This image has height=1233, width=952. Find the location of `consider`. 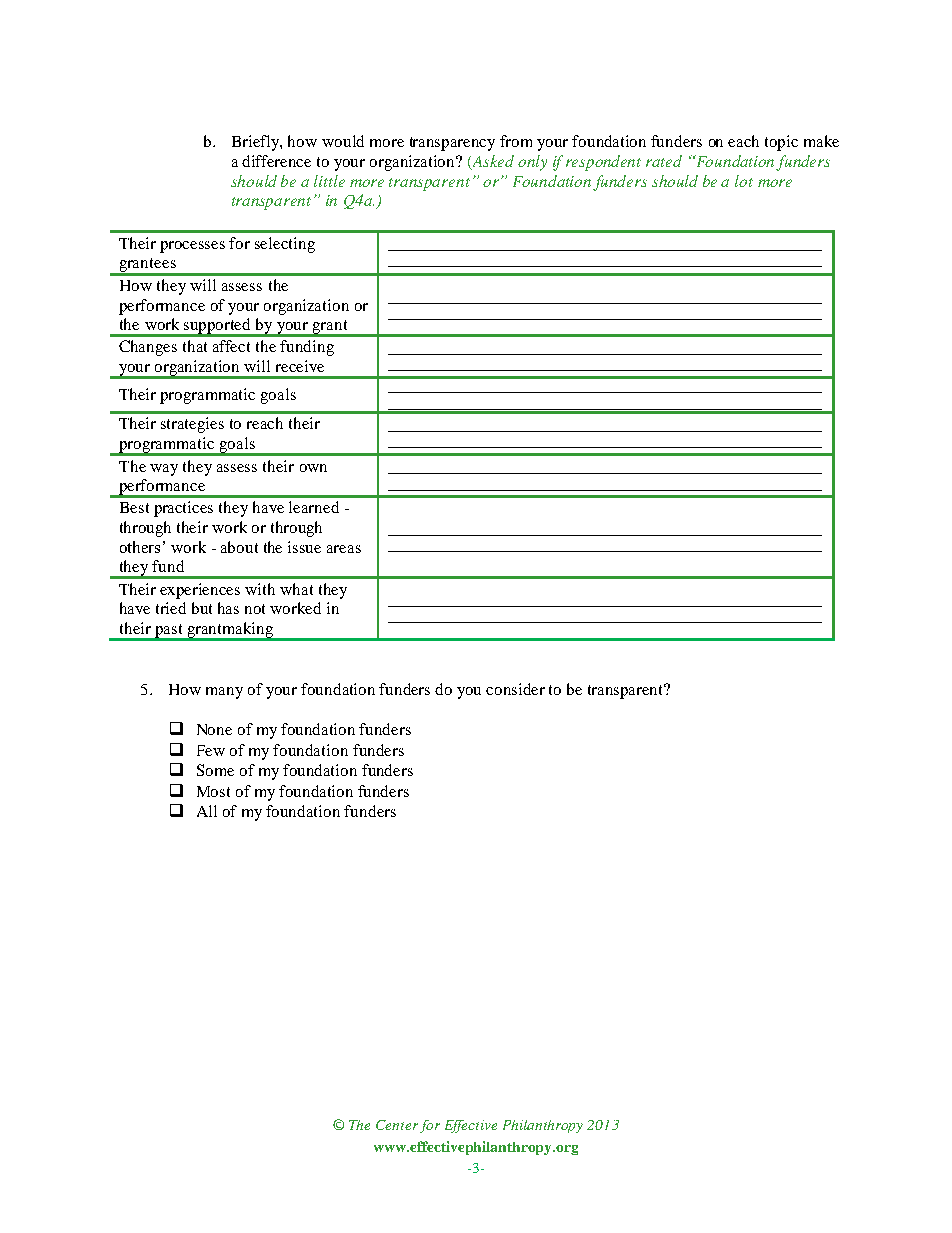

consider is located at coordinates (515, 689).
